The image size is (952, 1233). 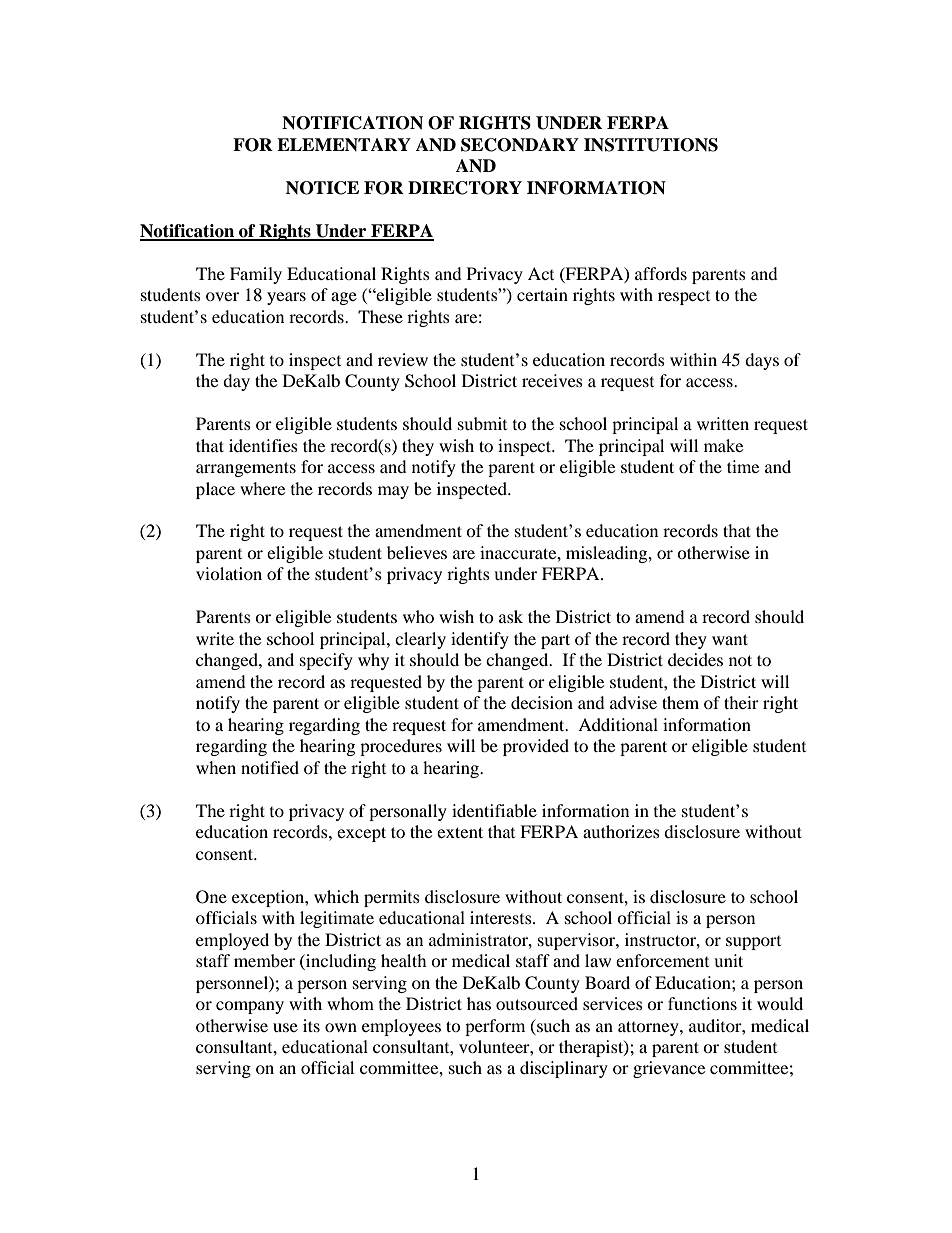 What do you see at coordinates (730, 639) in the screenshot?
I see `want` at bounding box center [730, 639].
